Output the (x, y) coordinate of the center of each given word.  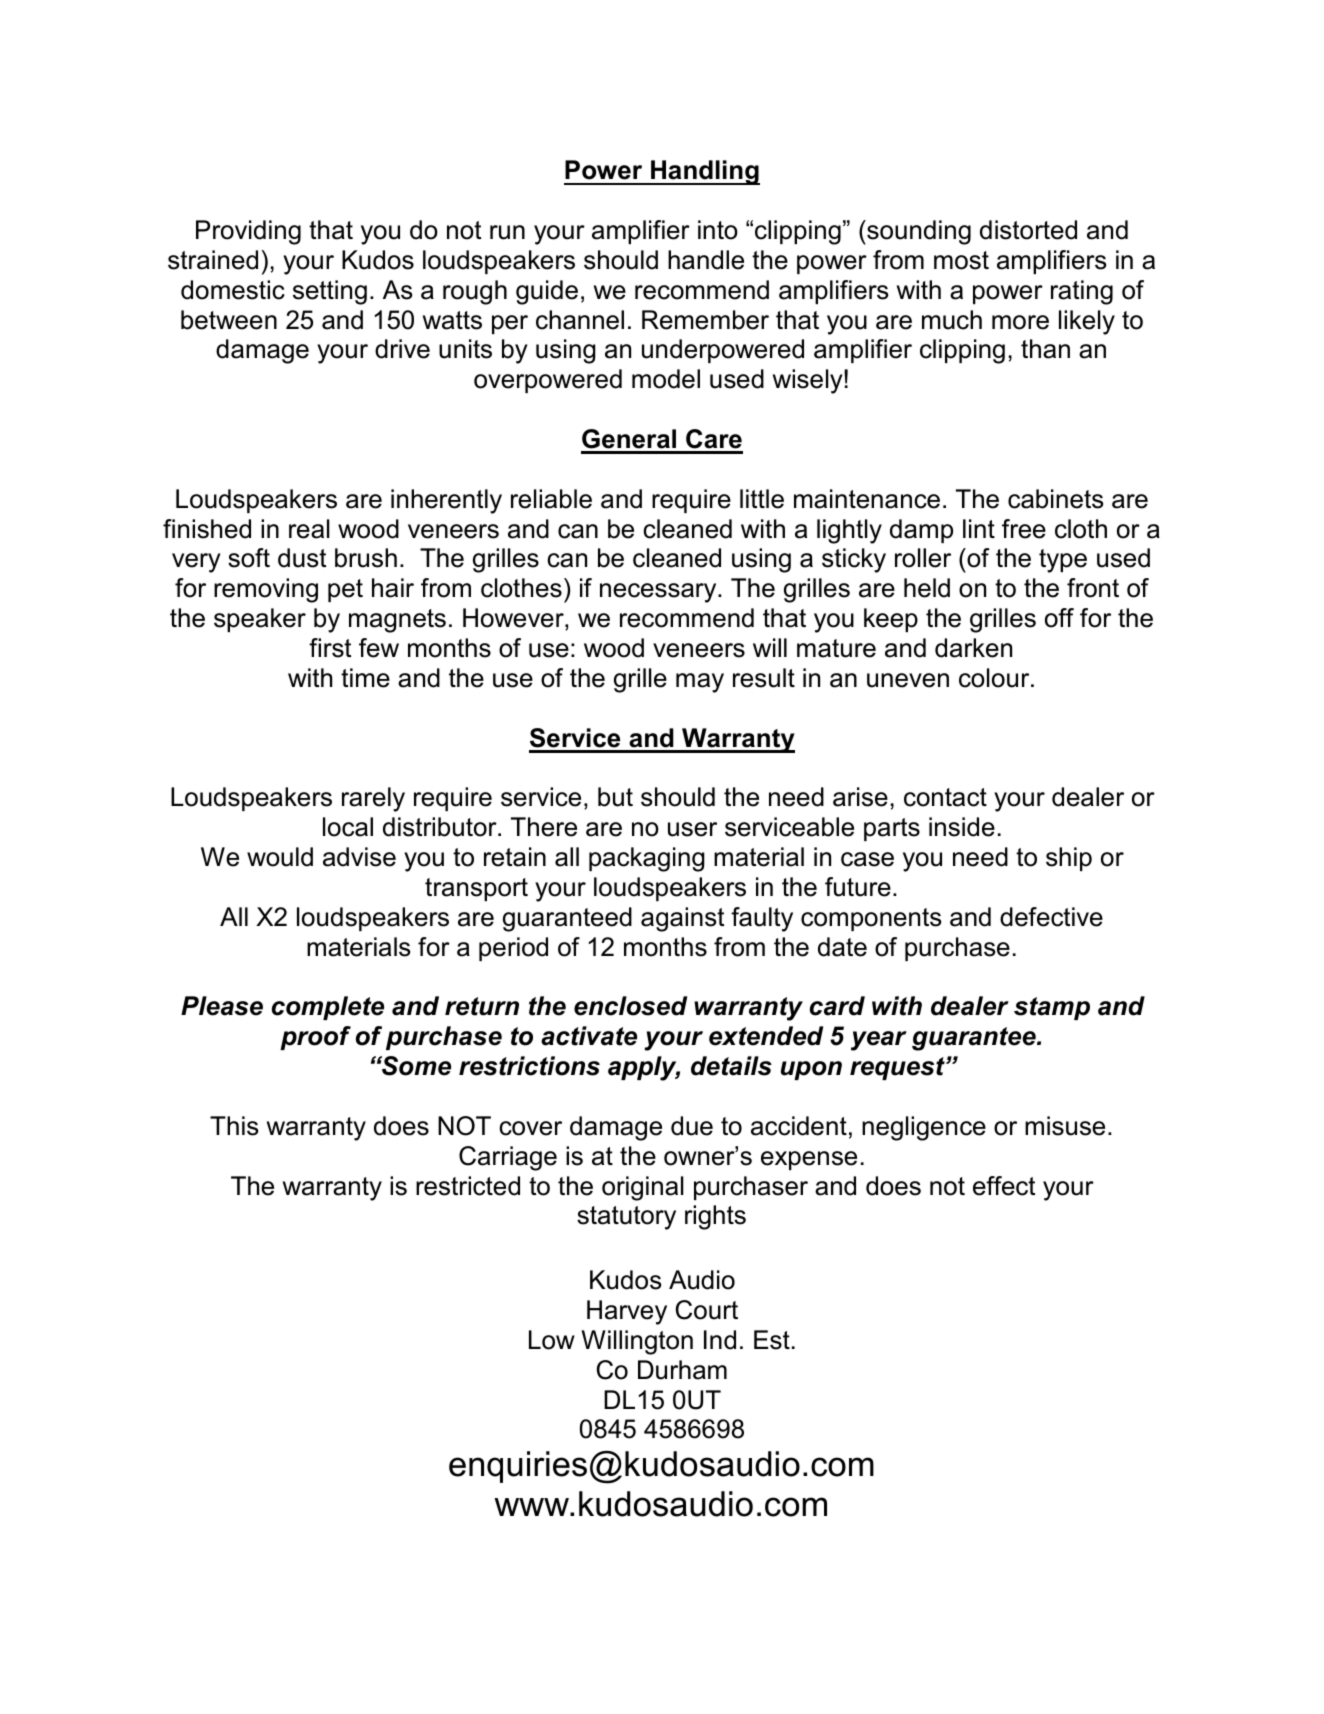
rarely (373, 799)
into (718, 230)
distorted (1028, 230)
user (692, 829)
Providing (248, 232)
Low (552, 1340)
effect (1004, 1186)
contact (945, 797)
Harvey (627, 1312)
